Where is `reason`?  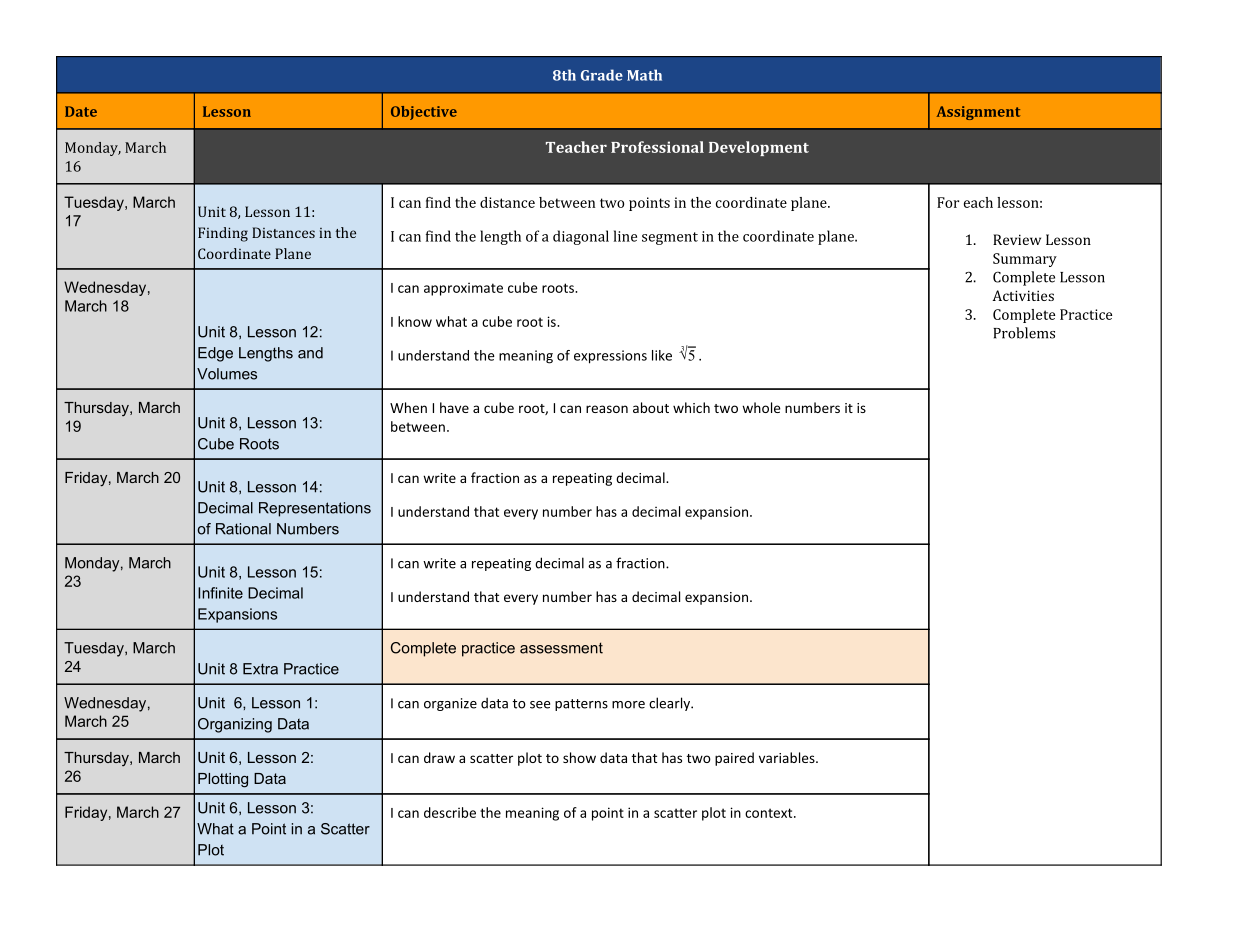 reason is located at coordinates (607, 409).
